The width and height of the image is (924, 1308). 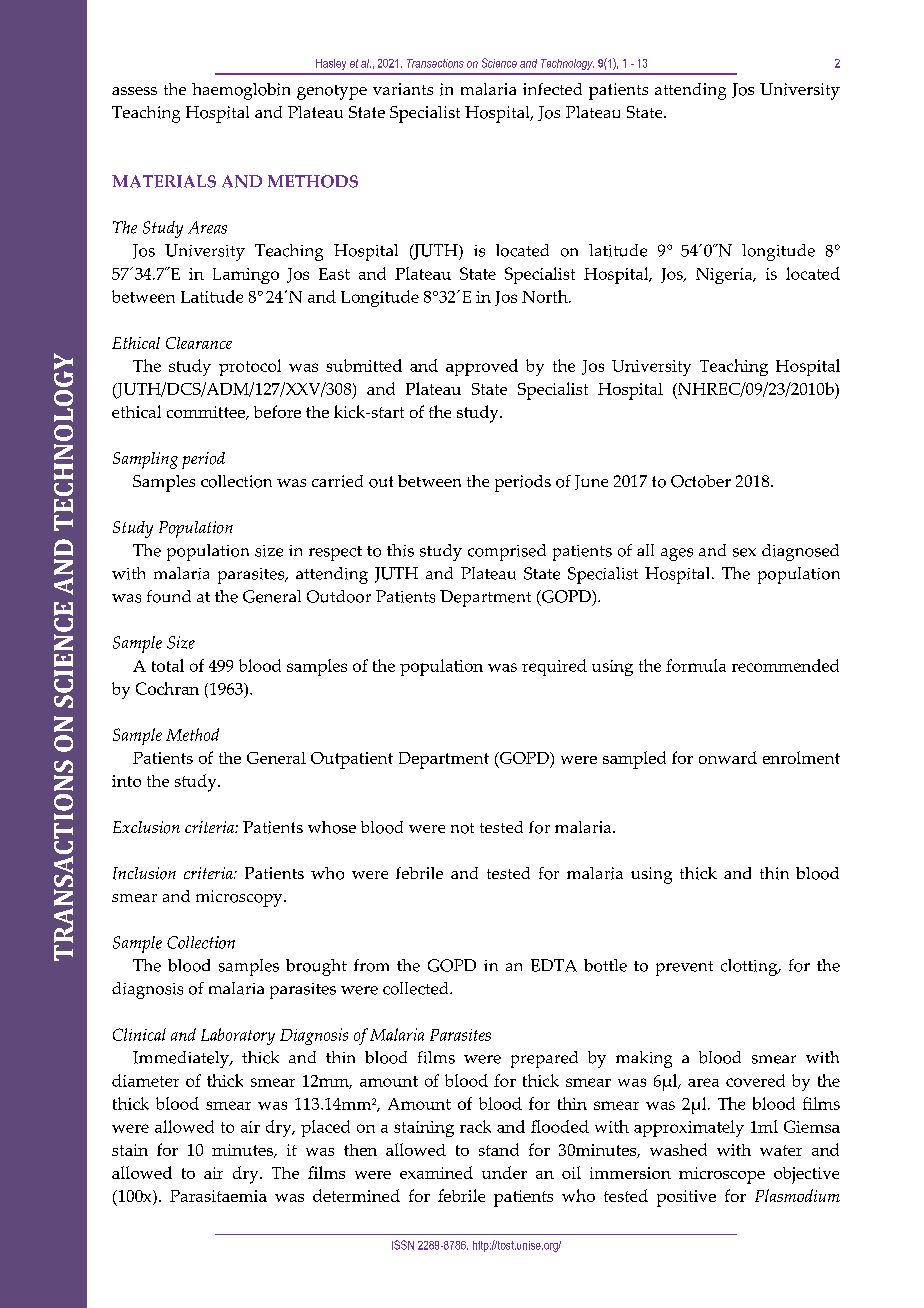 I want to click on committee, so click(x=207, y=413).
